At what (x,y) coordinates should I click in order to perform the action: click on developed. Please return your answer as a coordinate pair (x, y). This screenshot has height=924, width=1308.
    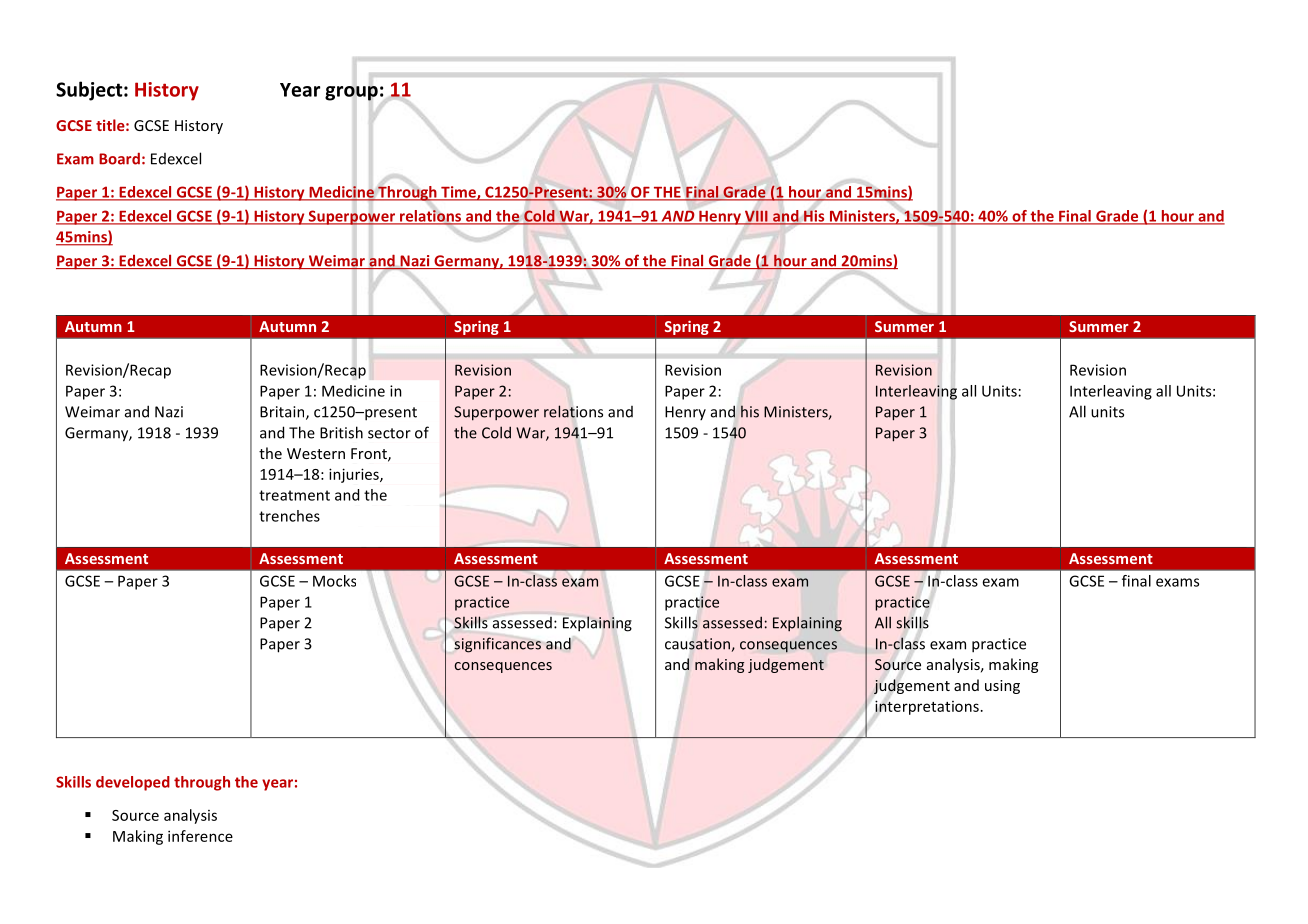
    Looking at the image, I should click on (133, 783).
